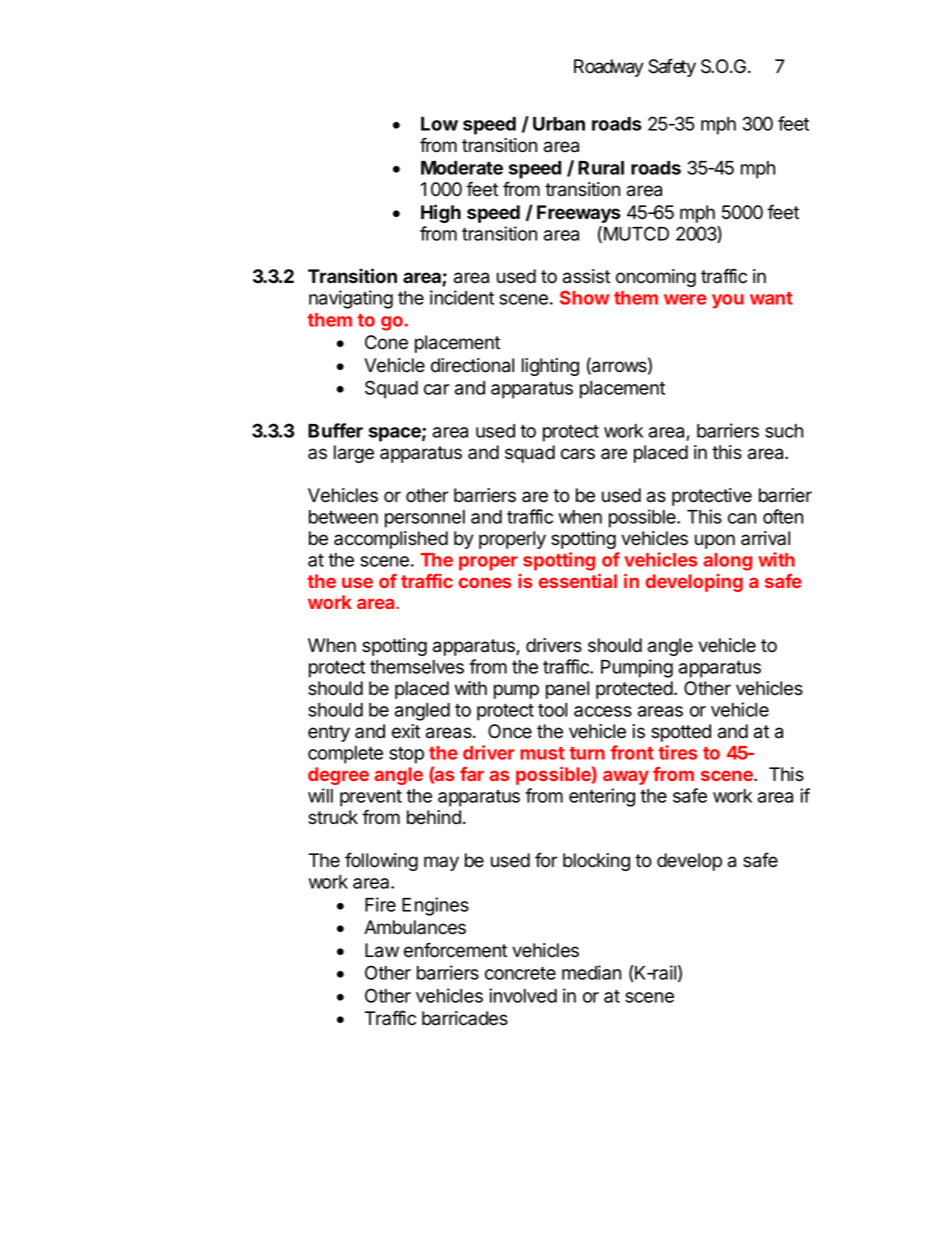 The height and width of the document is (1233, 952). What do you see at coordinates (609, 68) in the document?
I see `Roadway` at bounding box center [609, 68].
